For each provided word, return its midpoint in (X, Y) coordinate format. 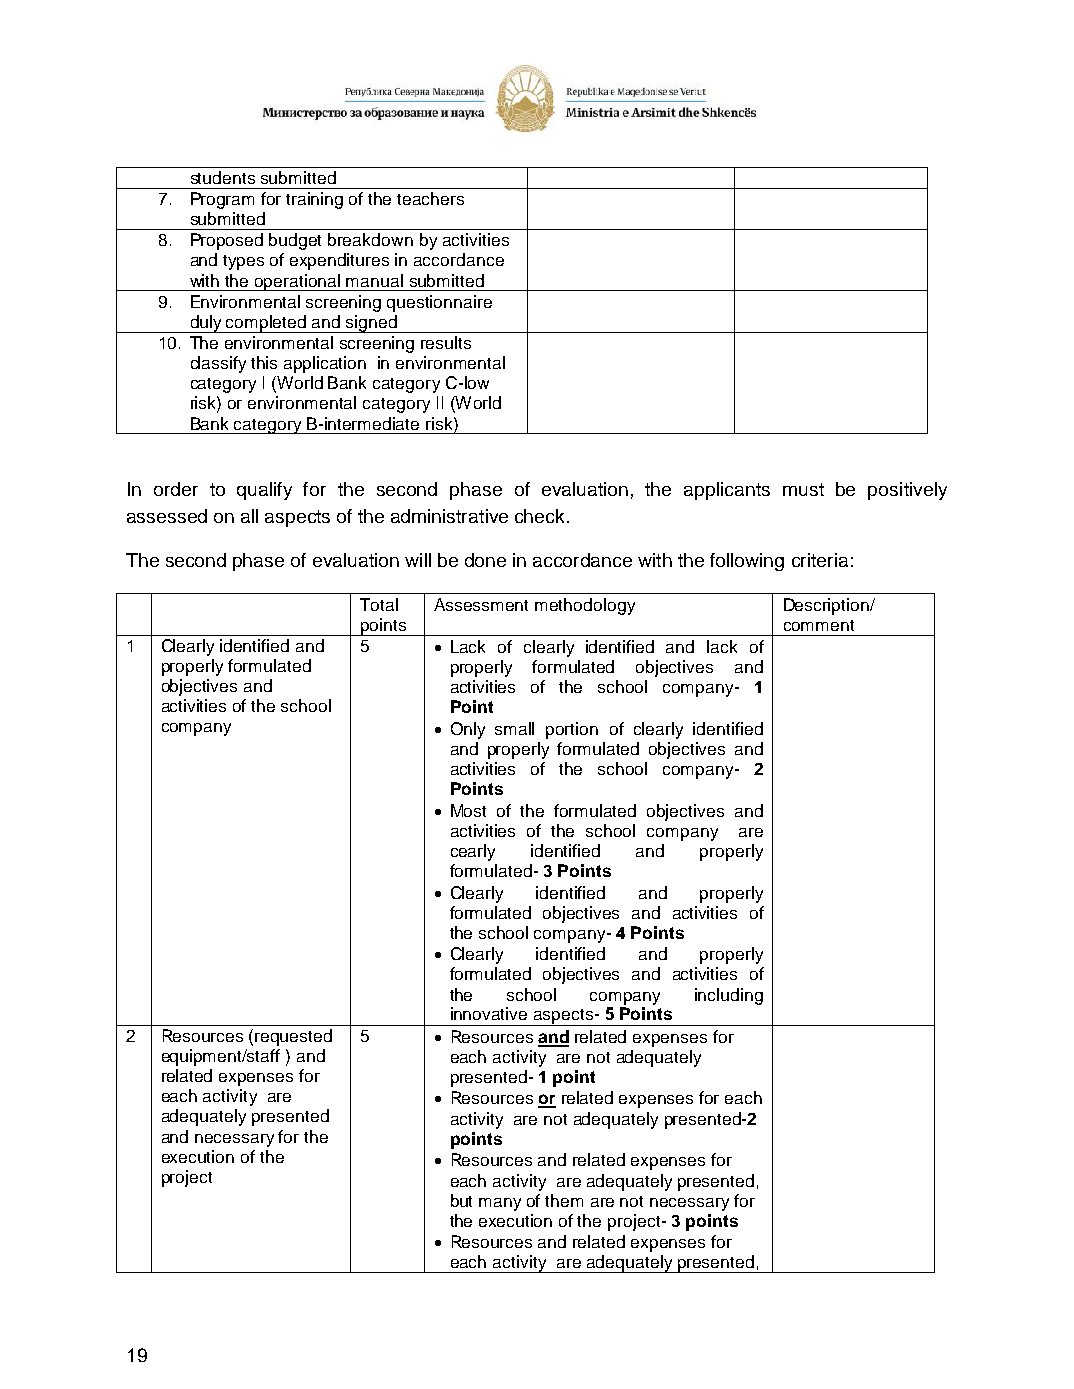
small (514, 728)
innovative (489, 1013)
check (541, 516)
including (729, 996)
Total (379, 604)
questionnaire (439, 303)
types (243, 262)
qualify (264, 491)
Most (468, 810)
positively (907, 491)
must (803, 489)
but (461, 1200)
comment (819, 625)
